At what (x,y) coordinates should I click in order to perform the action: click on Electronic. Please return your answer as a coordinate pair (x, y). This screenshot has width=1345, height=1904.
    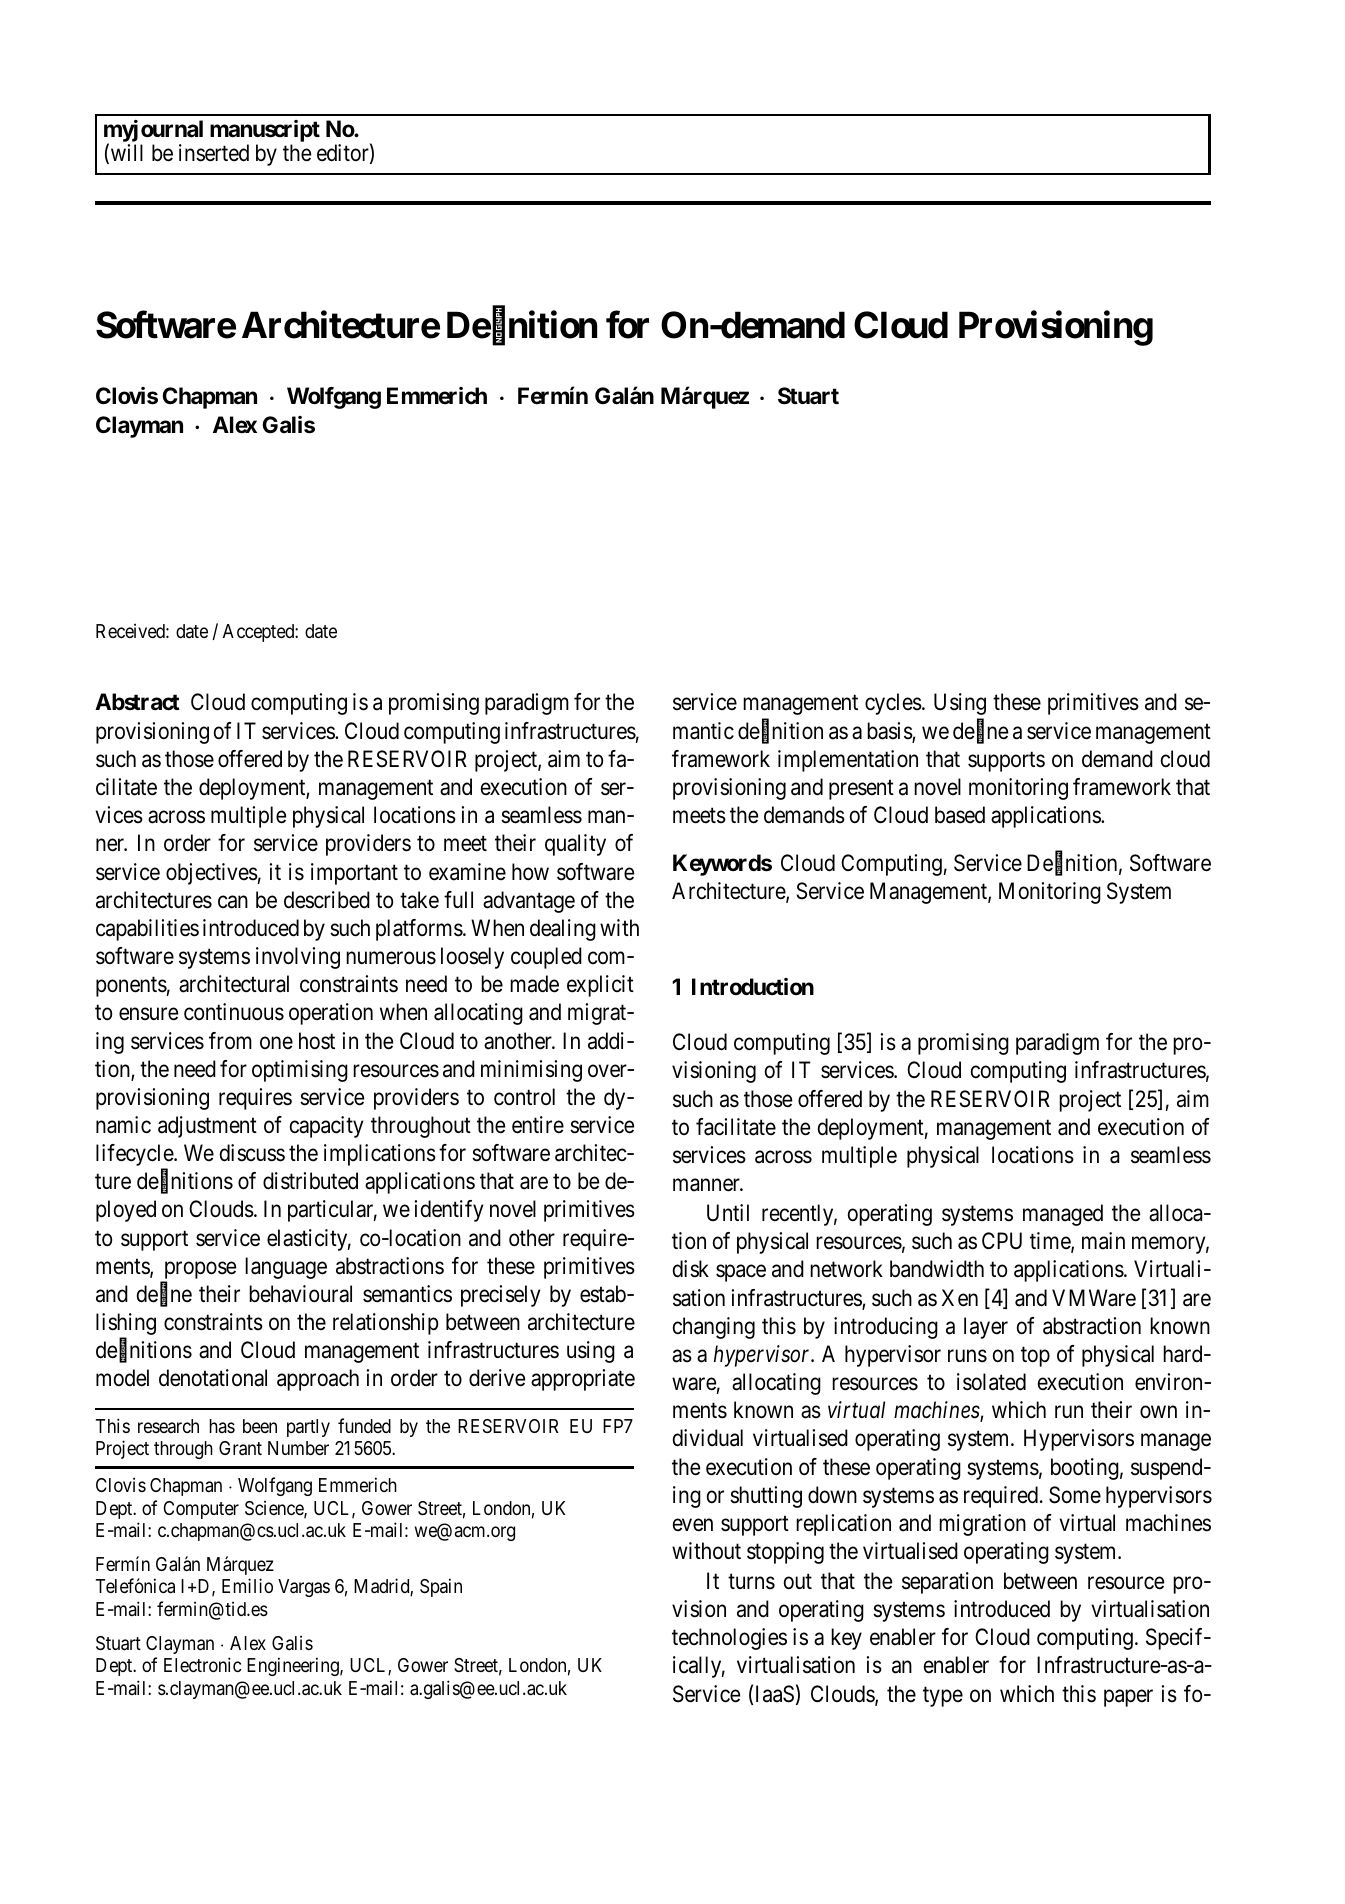
    Looking at the image, I should click on (202, 1664).
